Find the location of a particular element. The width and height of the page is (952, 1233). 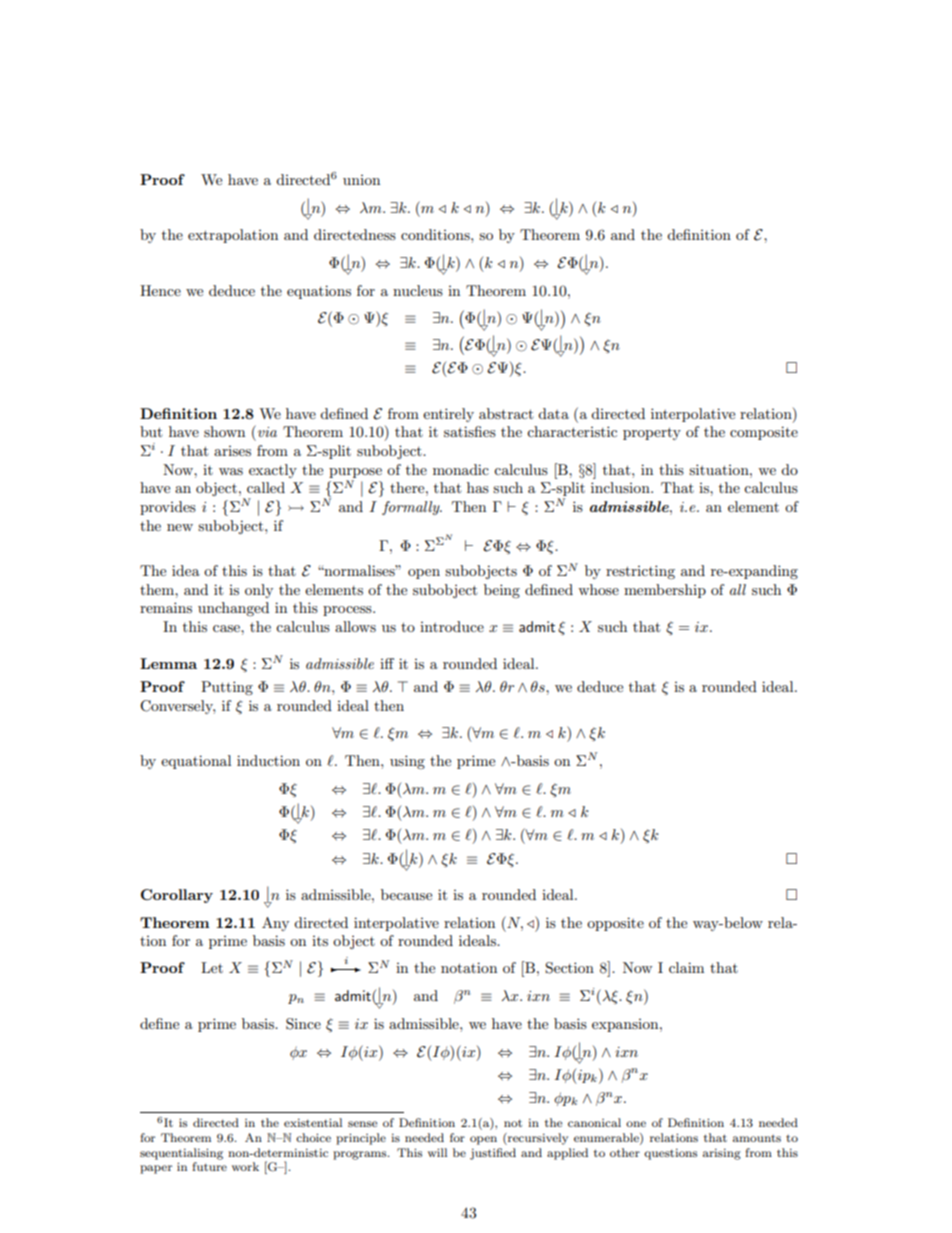

future is located at coordinates (209, 1166).
